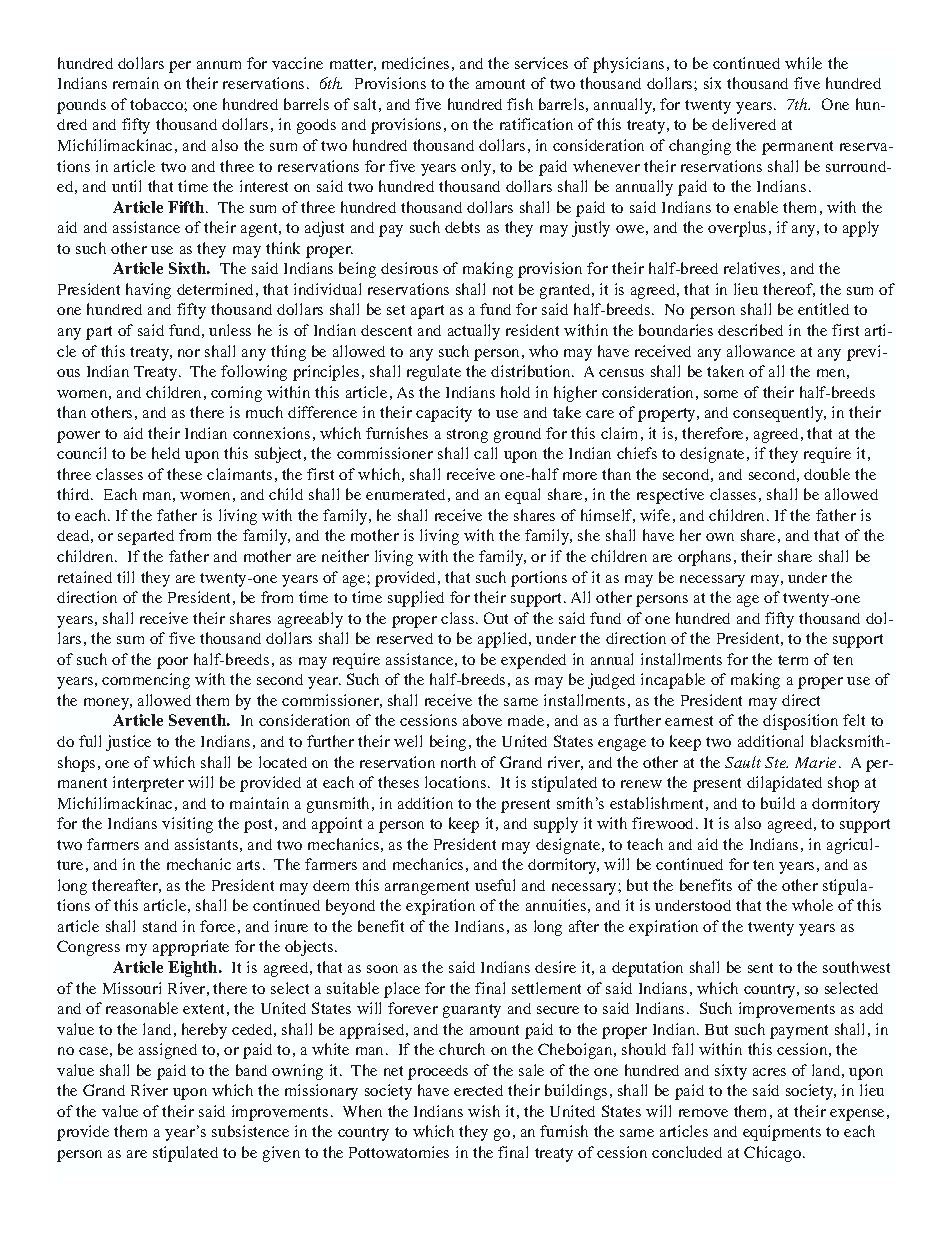  I want to click on justice, so click(128, 743).
